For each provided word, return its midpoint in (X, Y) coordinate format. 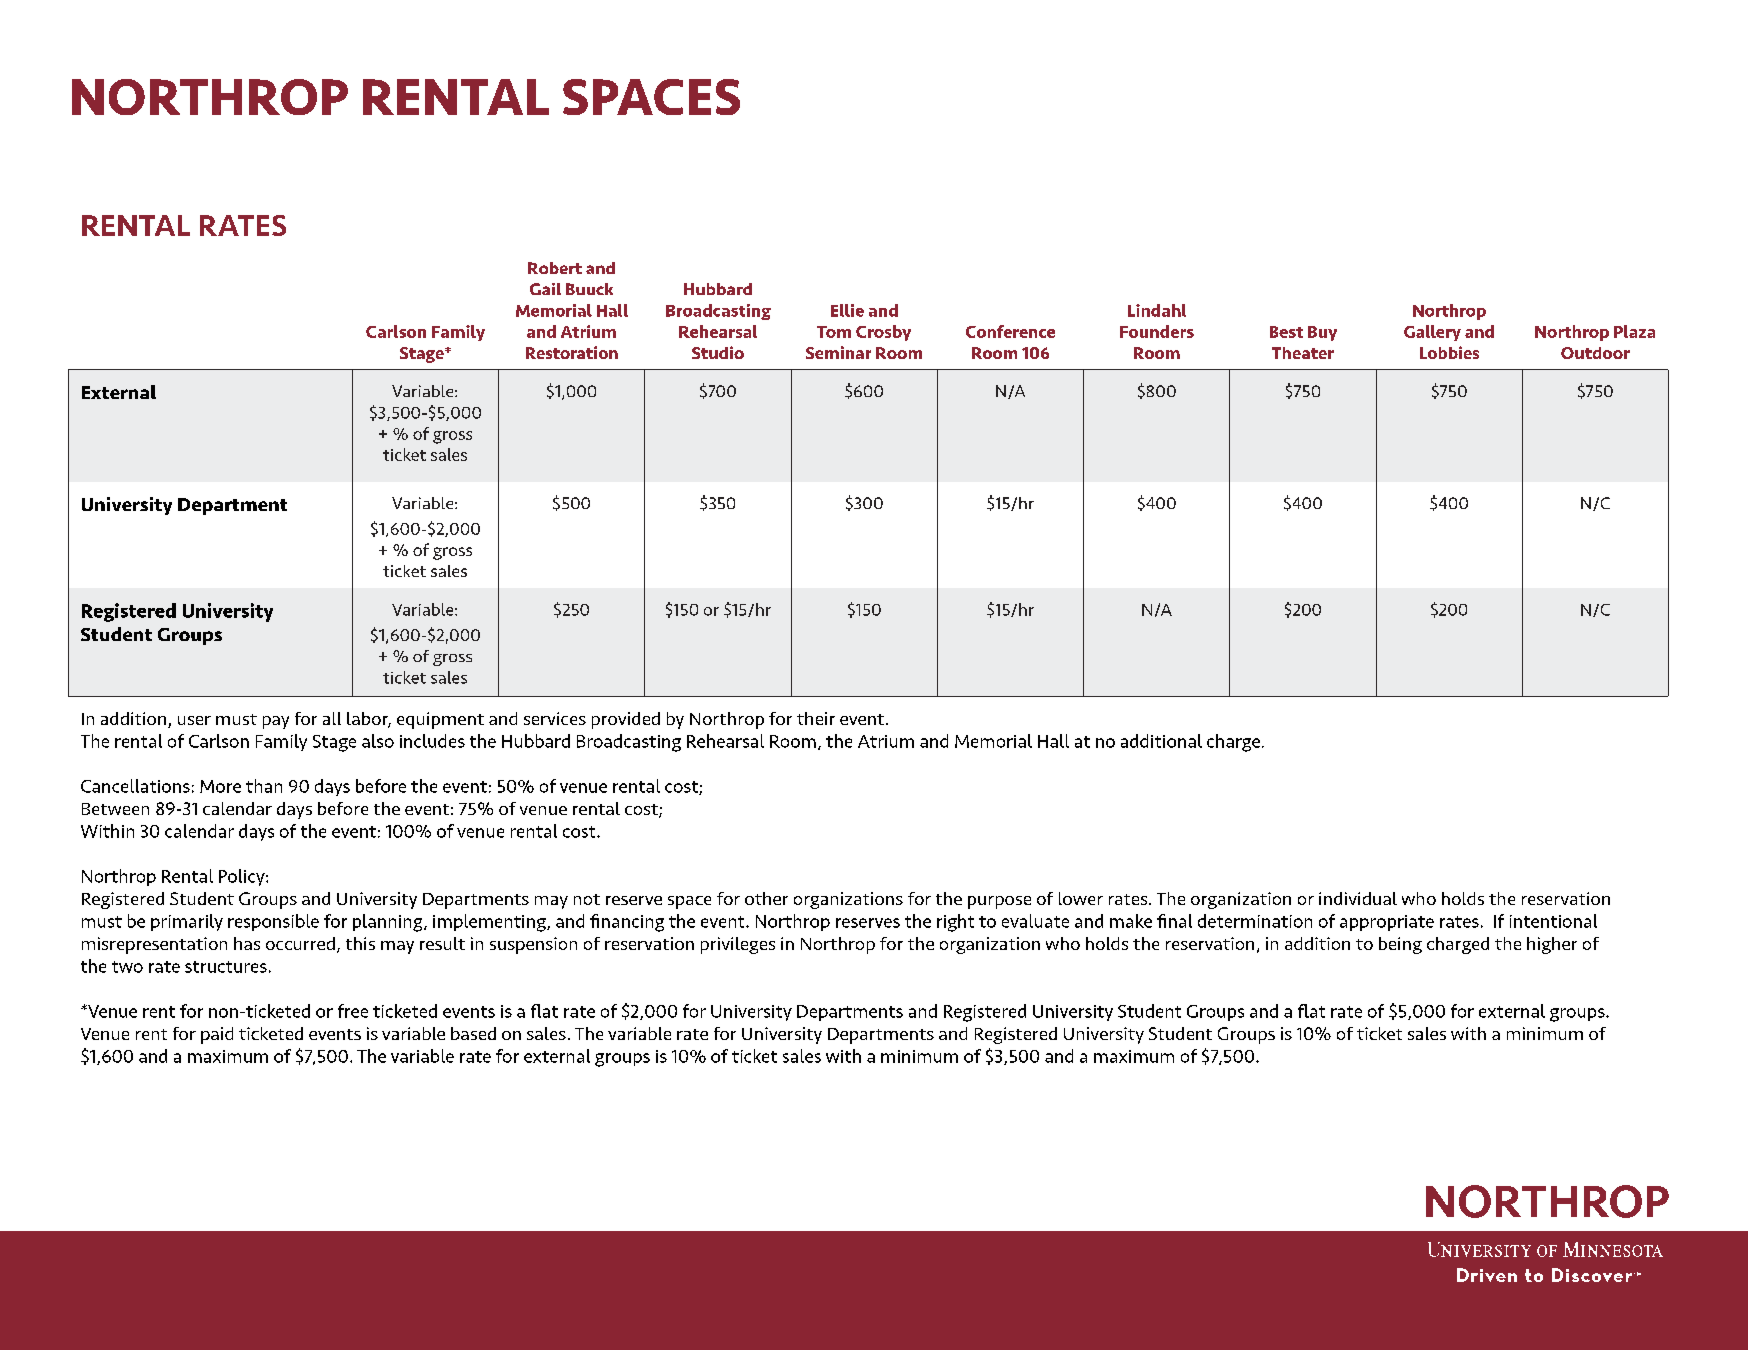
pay (276, 722)
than (264, 786)
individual (1358, 898)
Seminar (838, 352)
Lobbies (1449, 352)
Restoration (572, 352)
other (766, 898)
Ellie (847, 310)
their (816, 718)
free (353, 1011)
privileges (738, 945)
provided (626, 720)
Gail (545, 289)
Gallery (1432, 333)
